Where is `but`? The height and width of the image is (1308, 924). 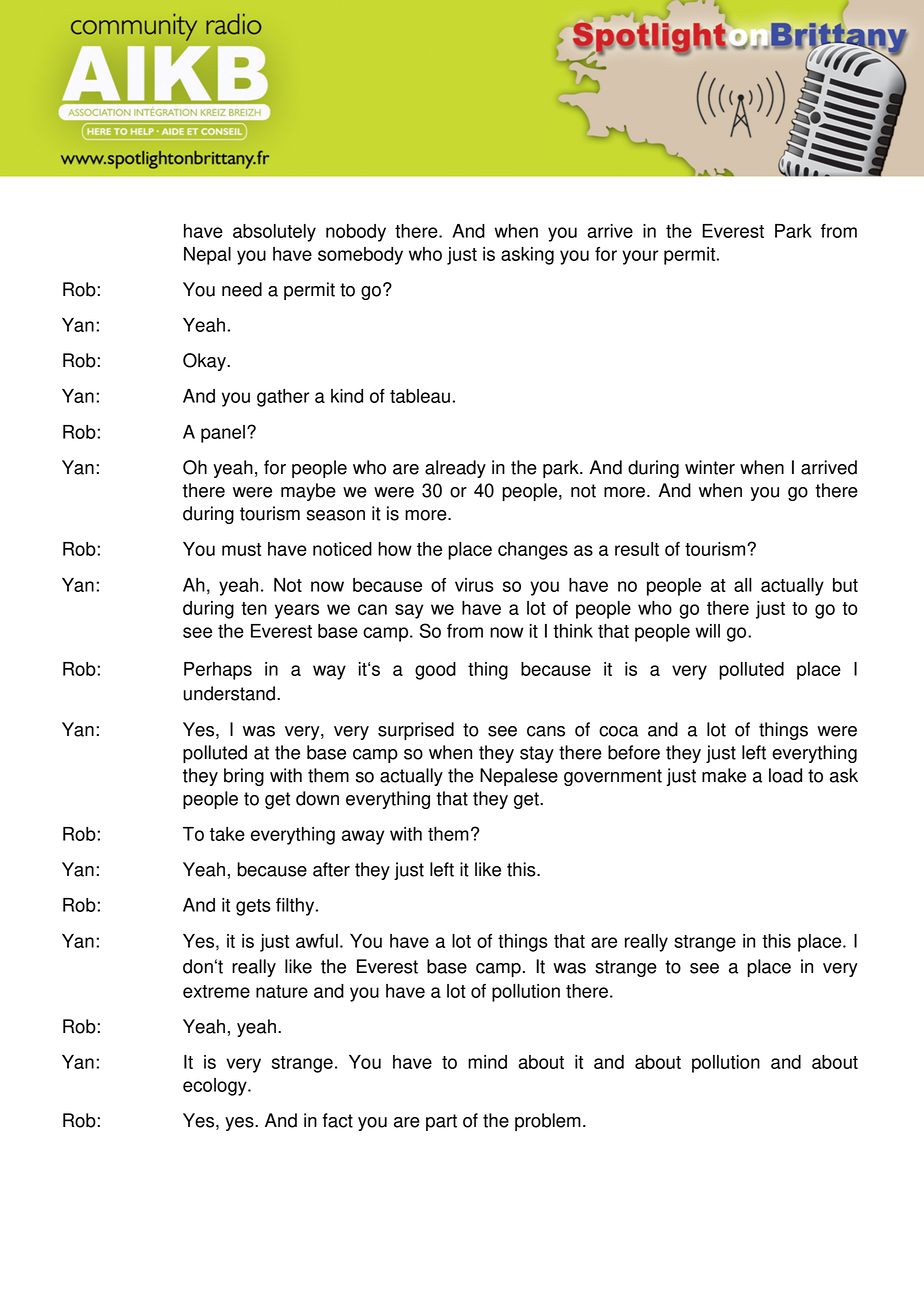
but is located at coordinates (845, 585).
